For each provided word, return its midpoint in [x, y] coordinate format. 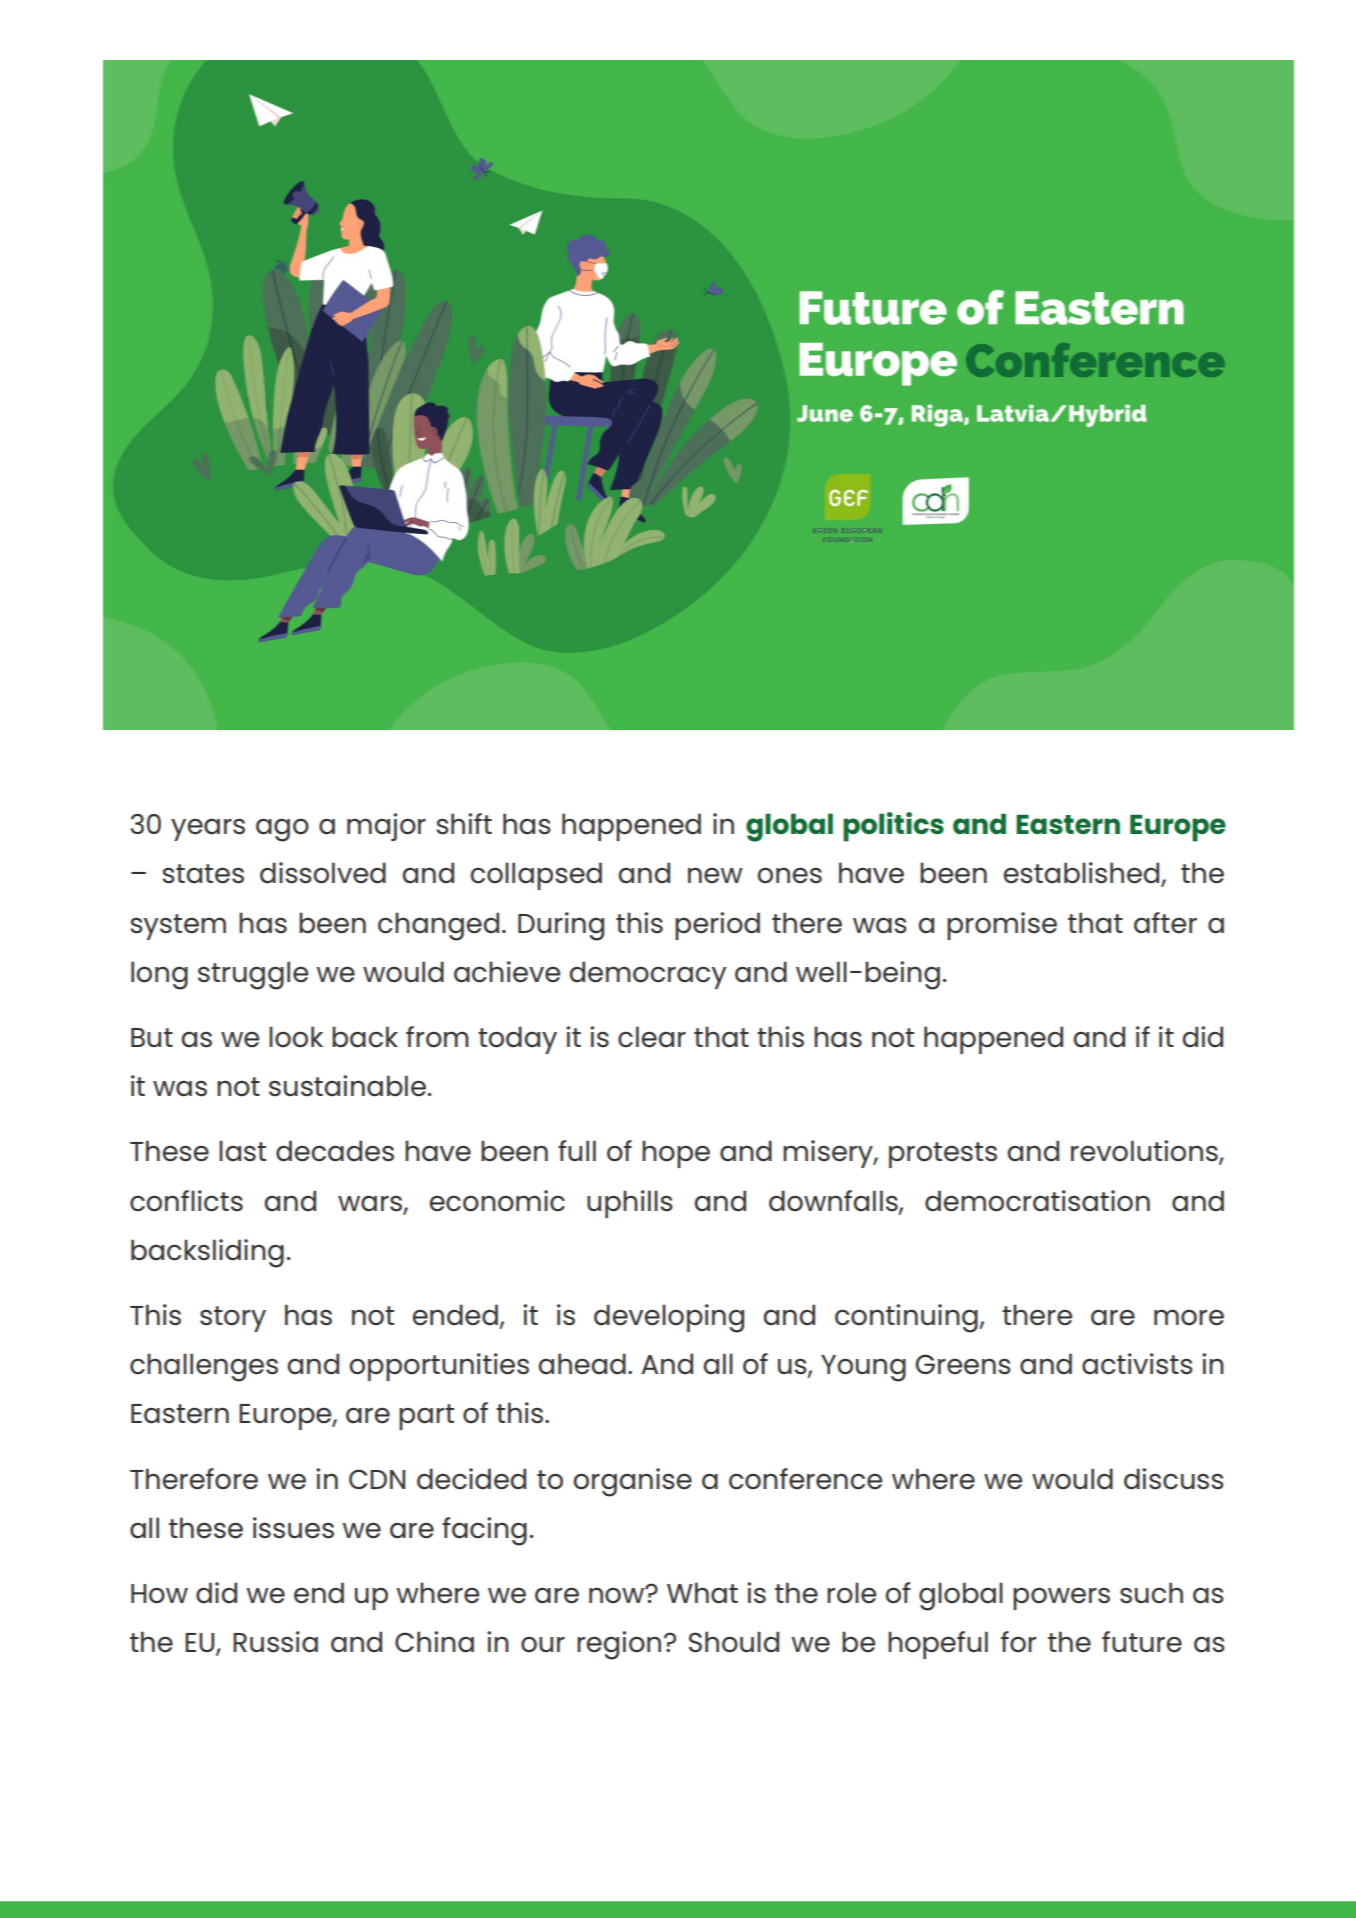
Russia [275, 1642]
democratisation [1037, 1201]
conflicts [186, 1201]
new [715, 875]
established [1082, 874]
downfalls [834, 1201]
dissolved [323, 873]
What [702, 1593]
